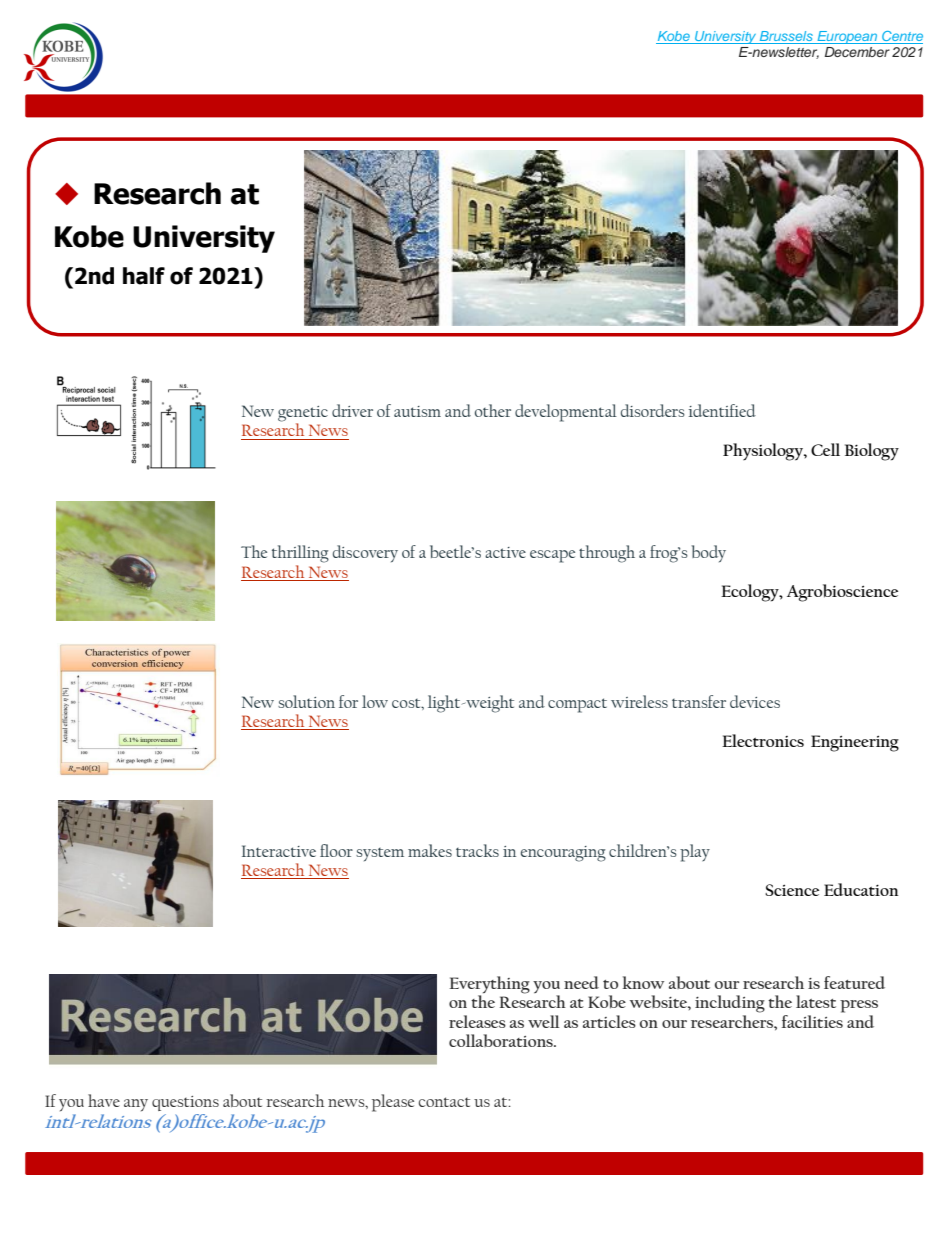  What do you see at coordinates (812, 1021) in the screenshot?
I see `facilities` at bounding box center [812, 1021].
